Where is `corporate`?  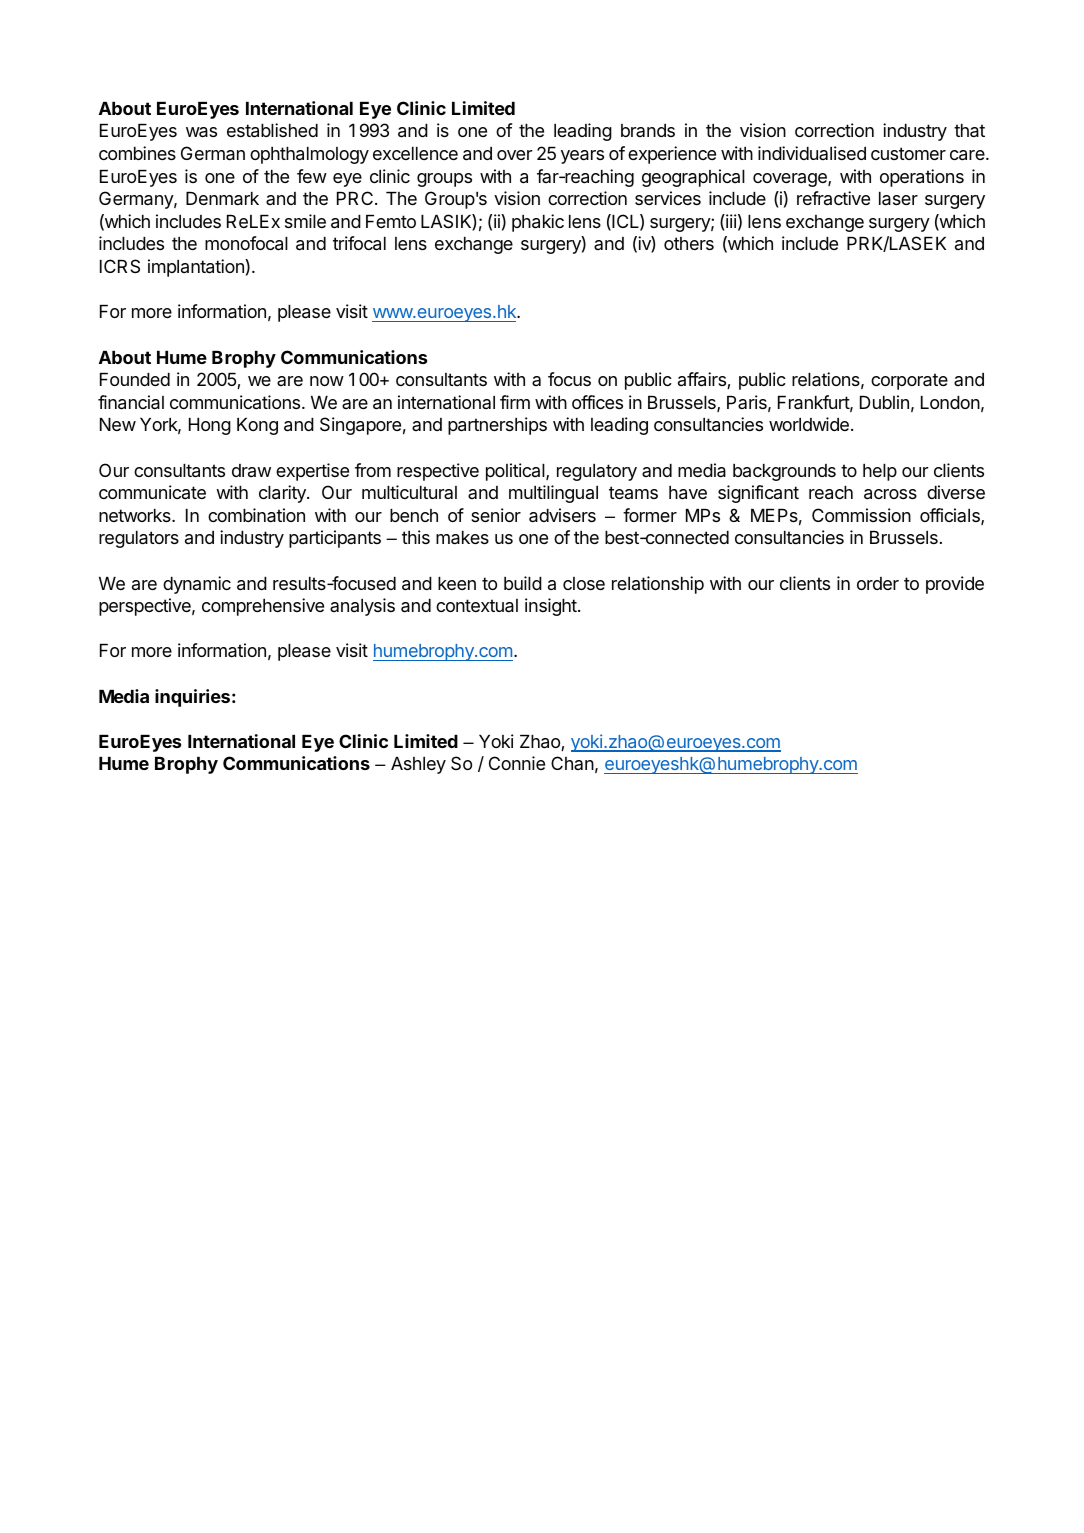 corporate is located at coordinates (909, 381).
